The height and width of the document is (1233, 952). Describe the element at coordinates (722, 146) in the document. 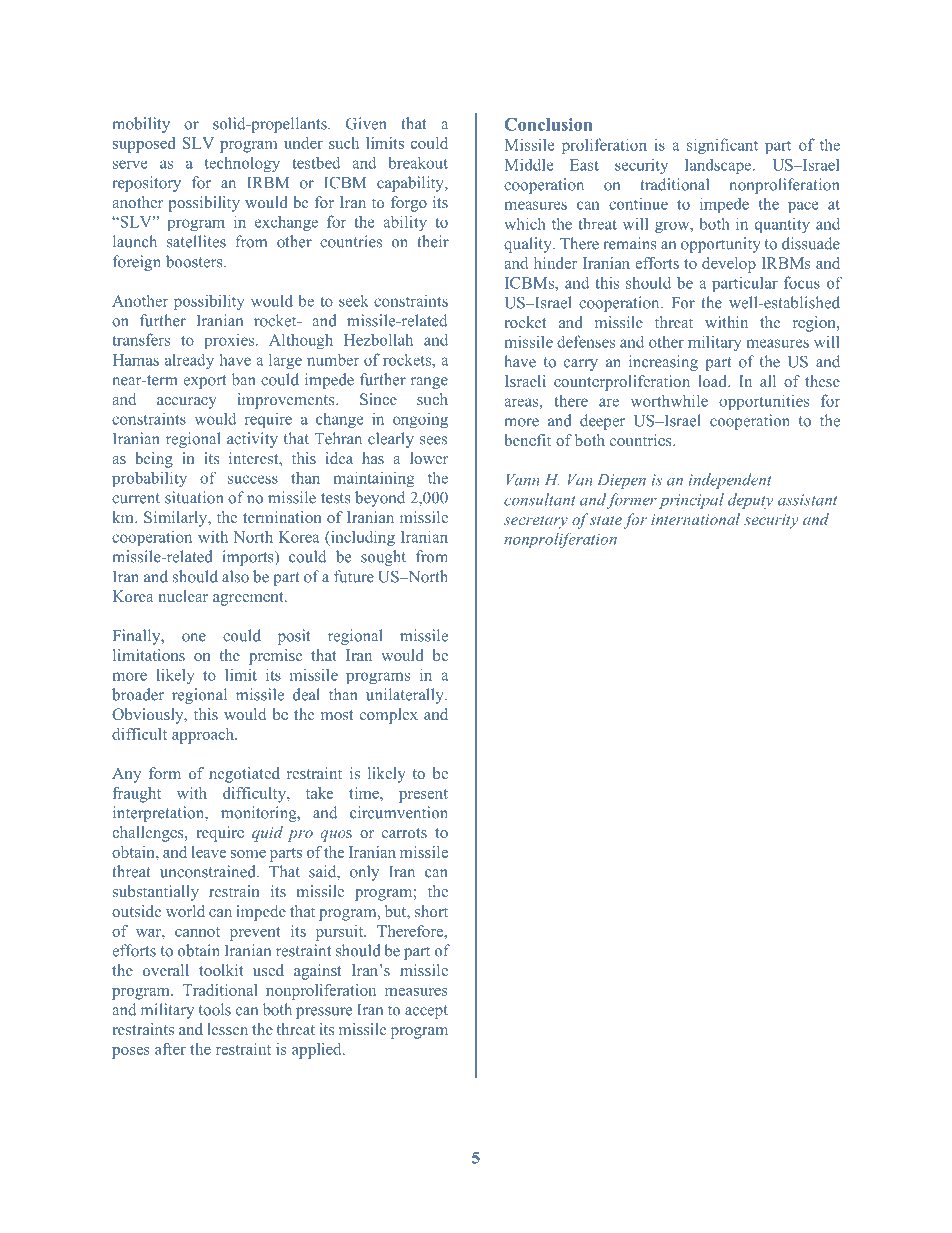

I see `significant` at that location.
